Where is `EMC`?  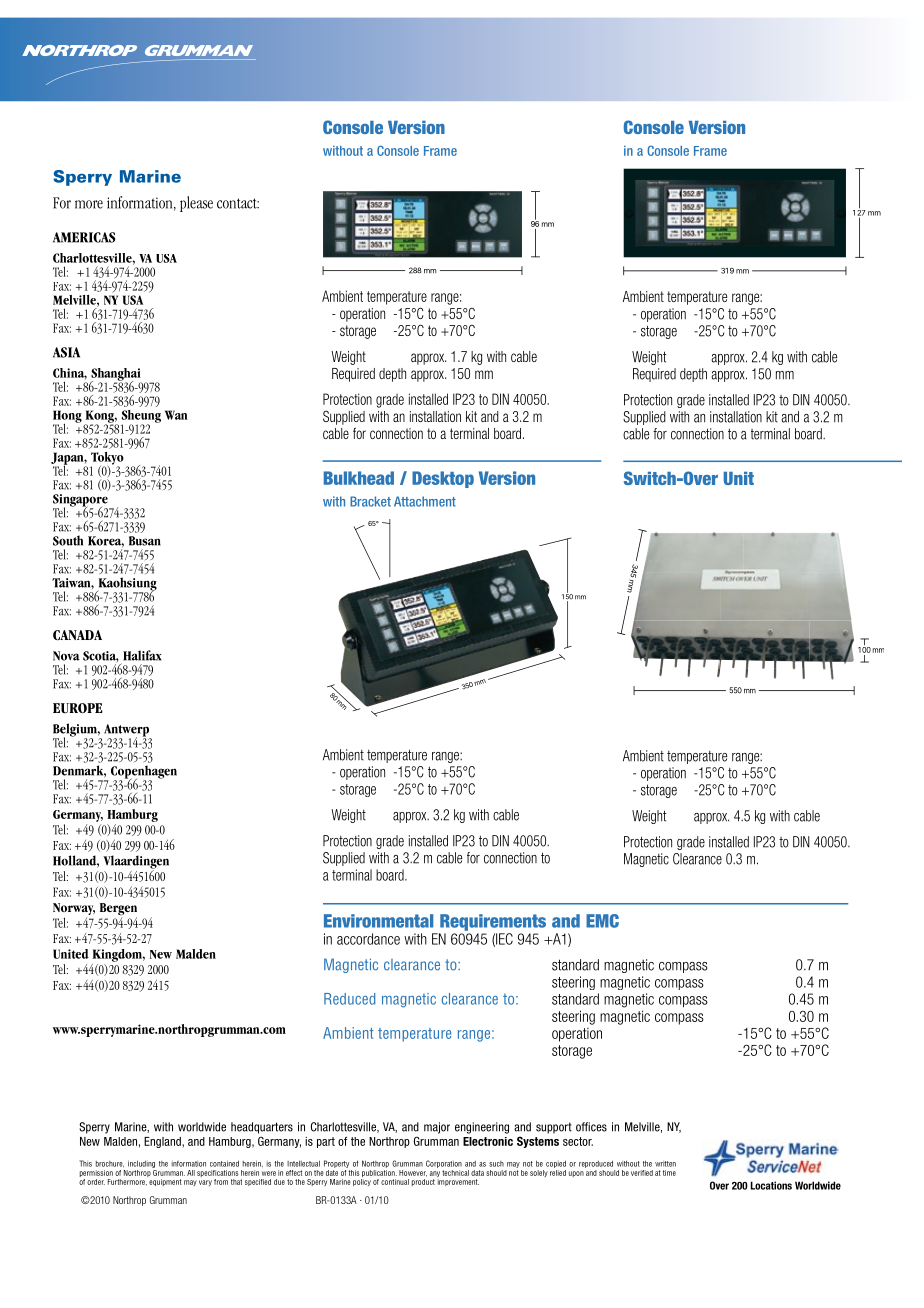 EMC is located at coordinates (602, 921).
